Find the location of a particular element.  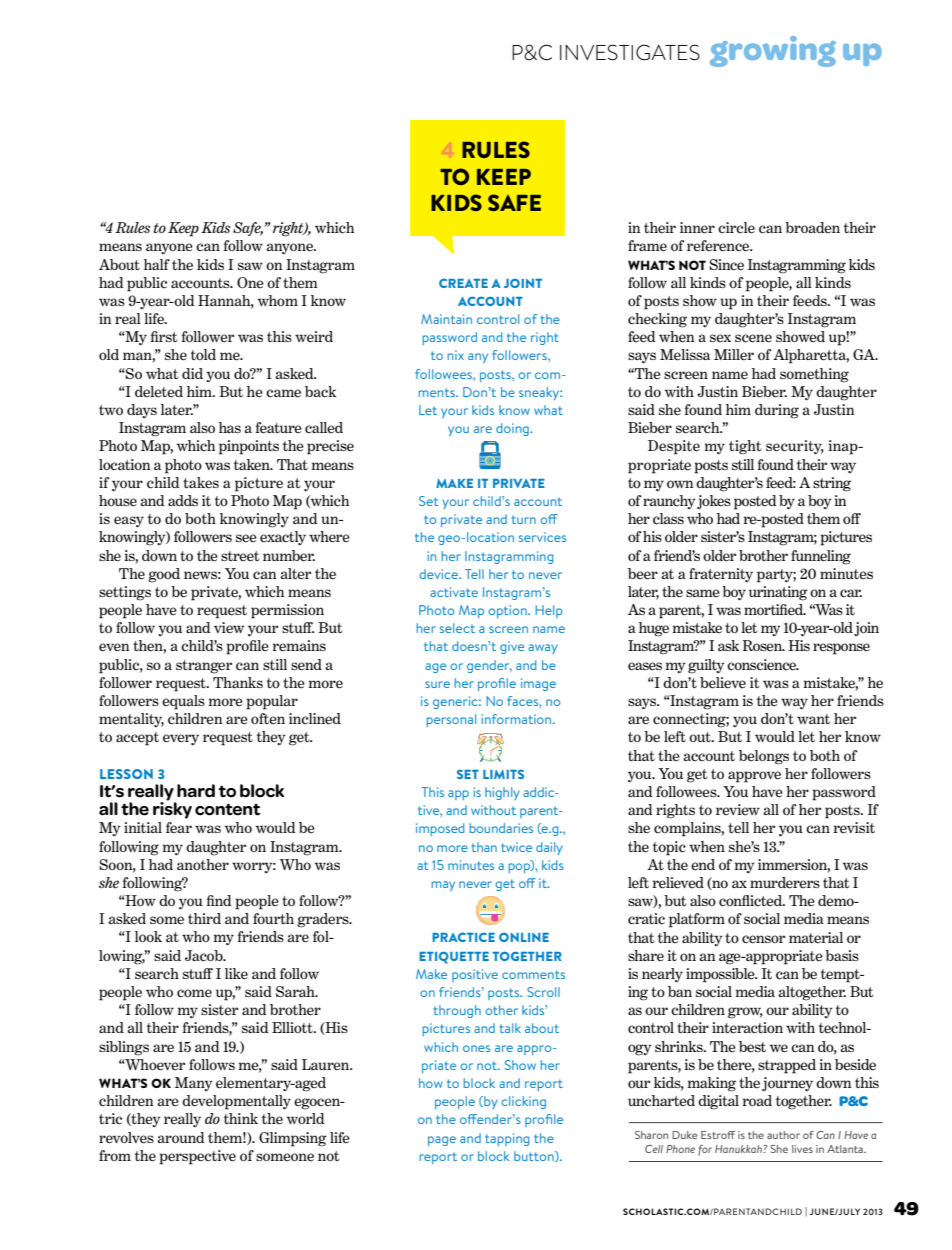

doing is located at coordinates (513, 429).
